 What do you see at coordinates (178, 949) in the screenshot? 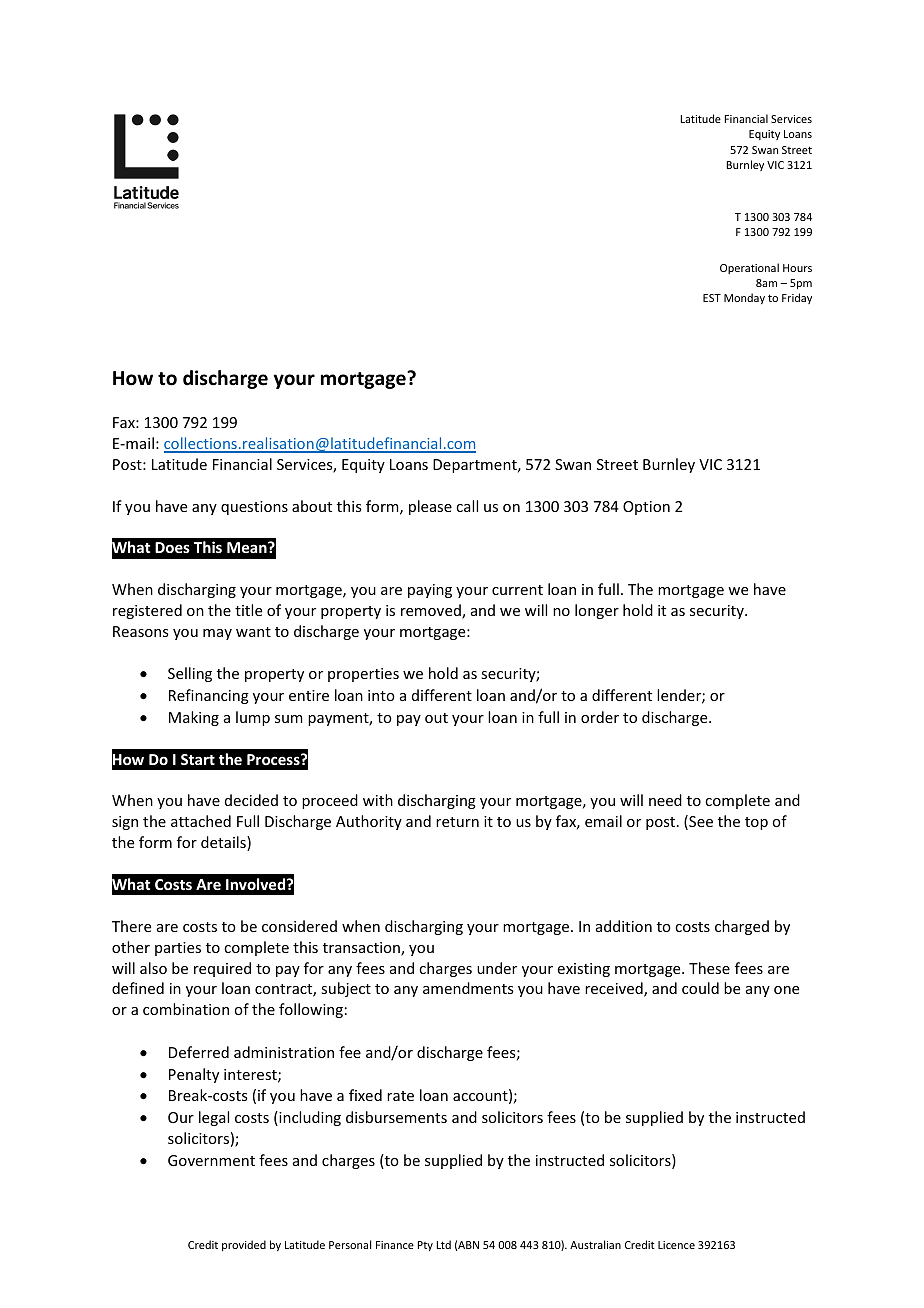
I see `parties` at bounding box center [178, 949].
